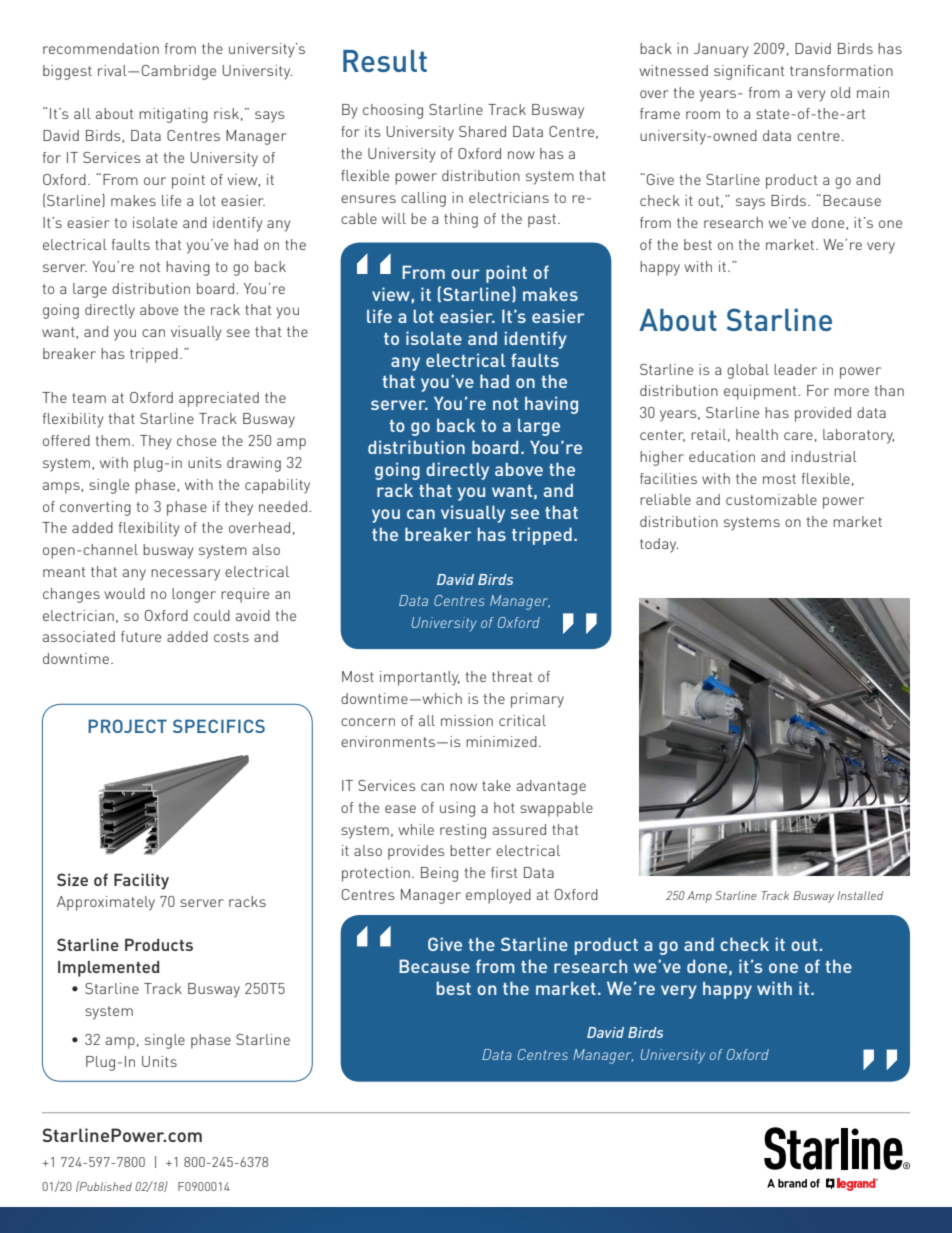 This screenshot has width=952, height=1233. I want to click on employed, so click(498, 896).
